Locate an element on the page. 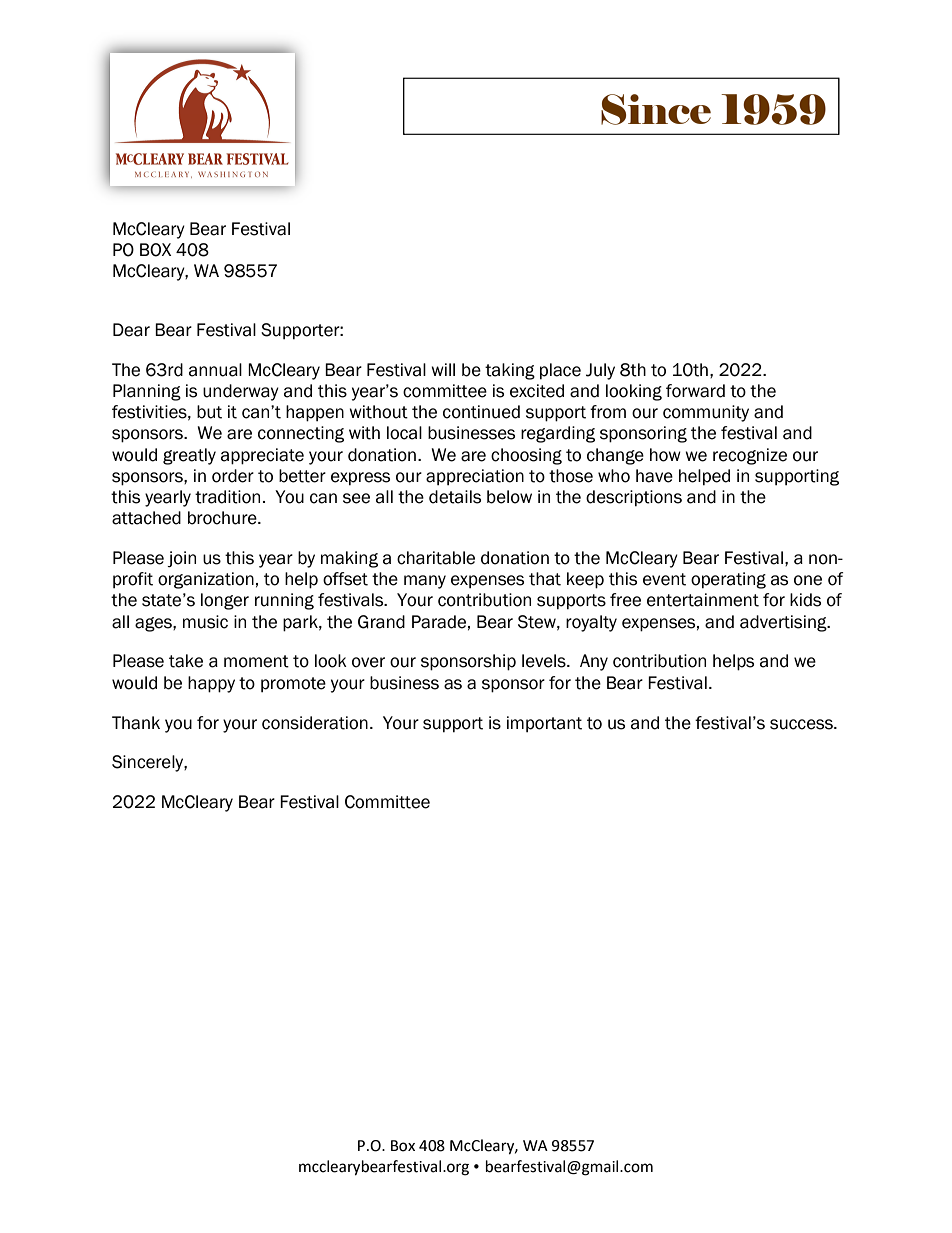 Image resolution: width=952 pixels, height=1233 pixels. July is located at coordinates (600, 371).
